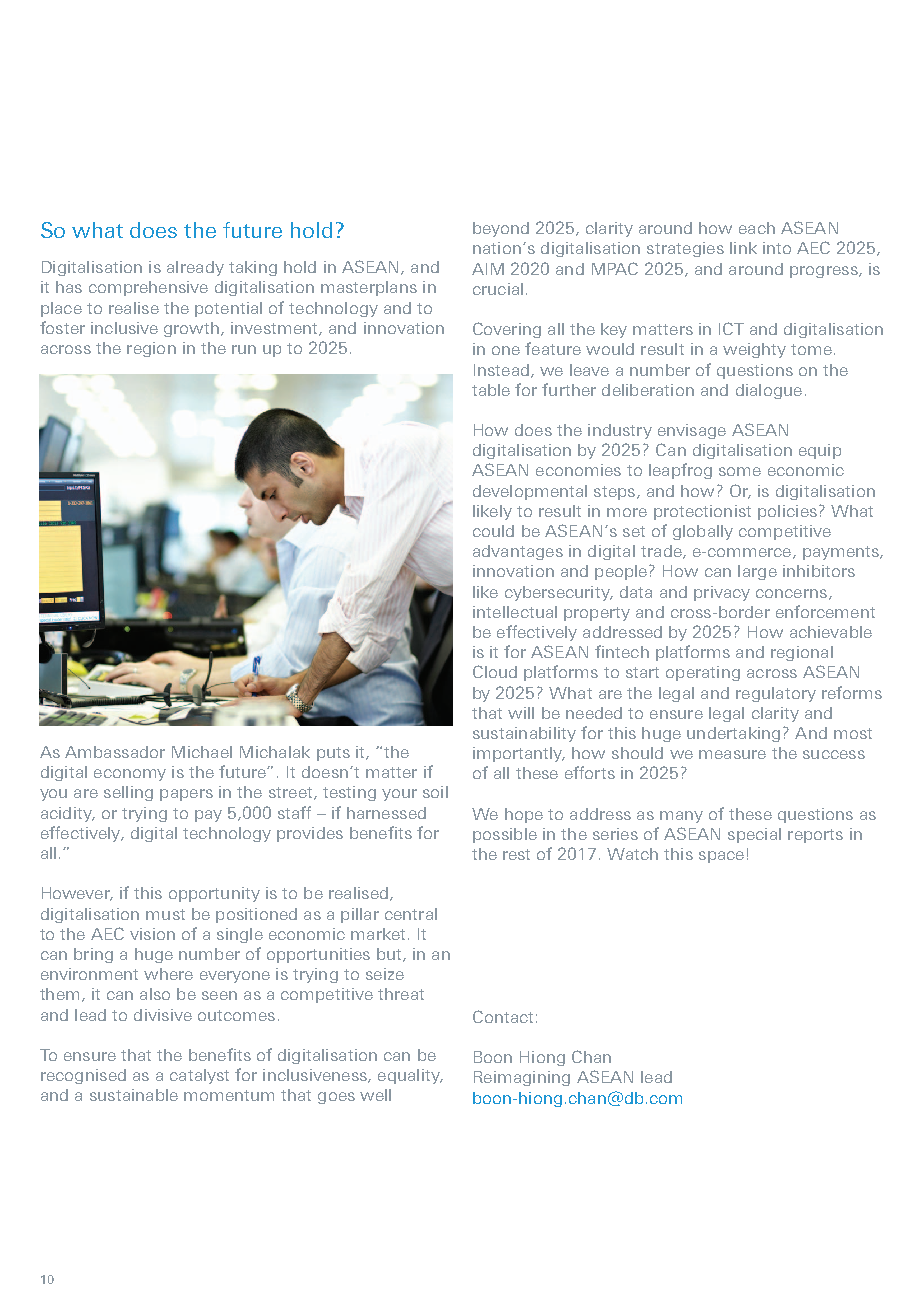 The height and width of the image is (1308, 924). What do you see at coordinates (199, 1076) in the image?
I see `catalyst` at bounding box center [199, 1076].
